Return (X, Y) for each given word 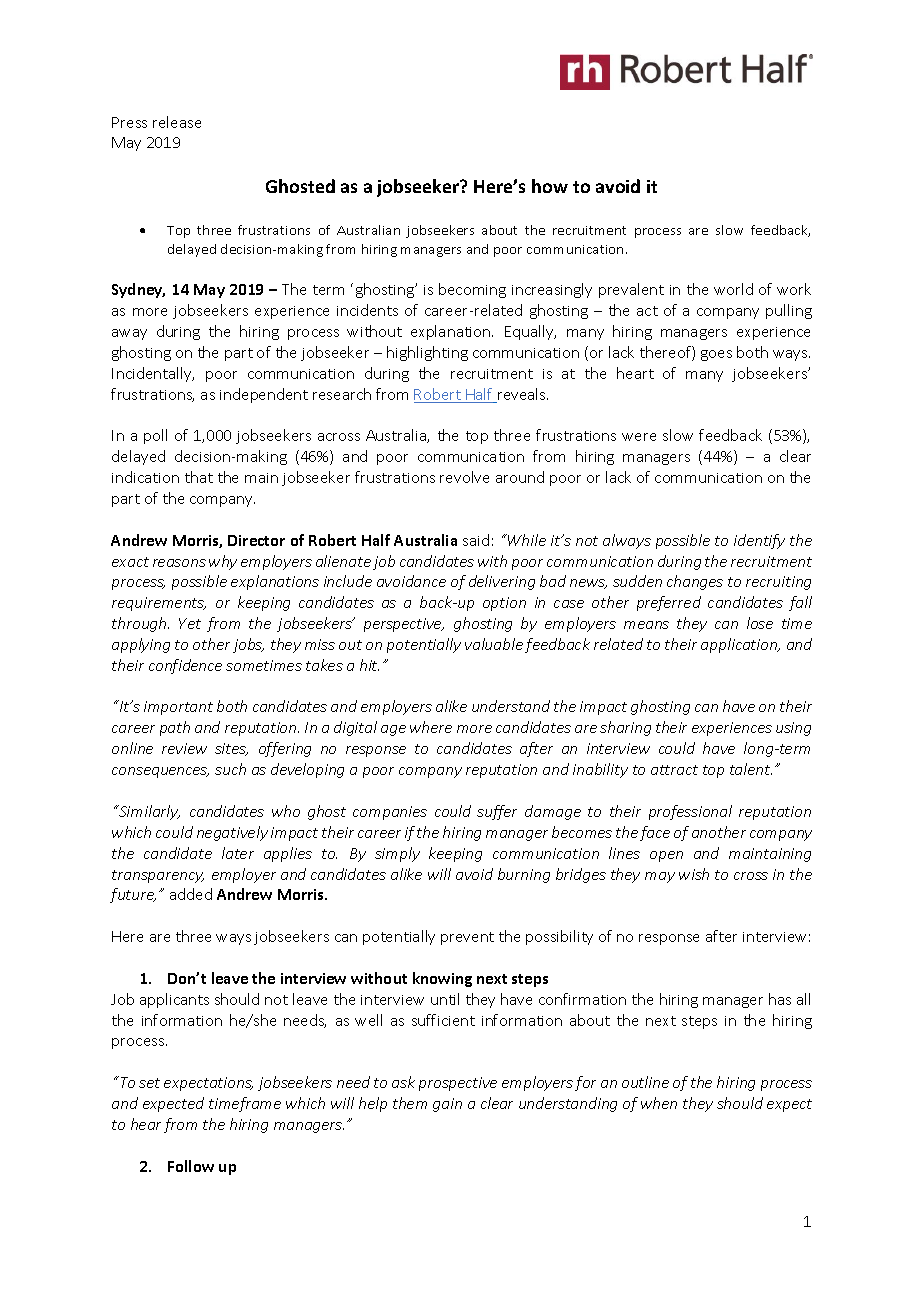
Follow (191, 1166)
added (191, 894)
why (223, 562)
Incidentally (153, 374)
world (733, 289)
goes (716, 355)
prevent (467, 938)
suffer (497, 812)
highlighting (427, 353)
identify (759, 541)
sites (231, 749)
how (550, 186)
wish (694, 874)
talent (751, 769)
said (476, 540)
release (177, 122)
